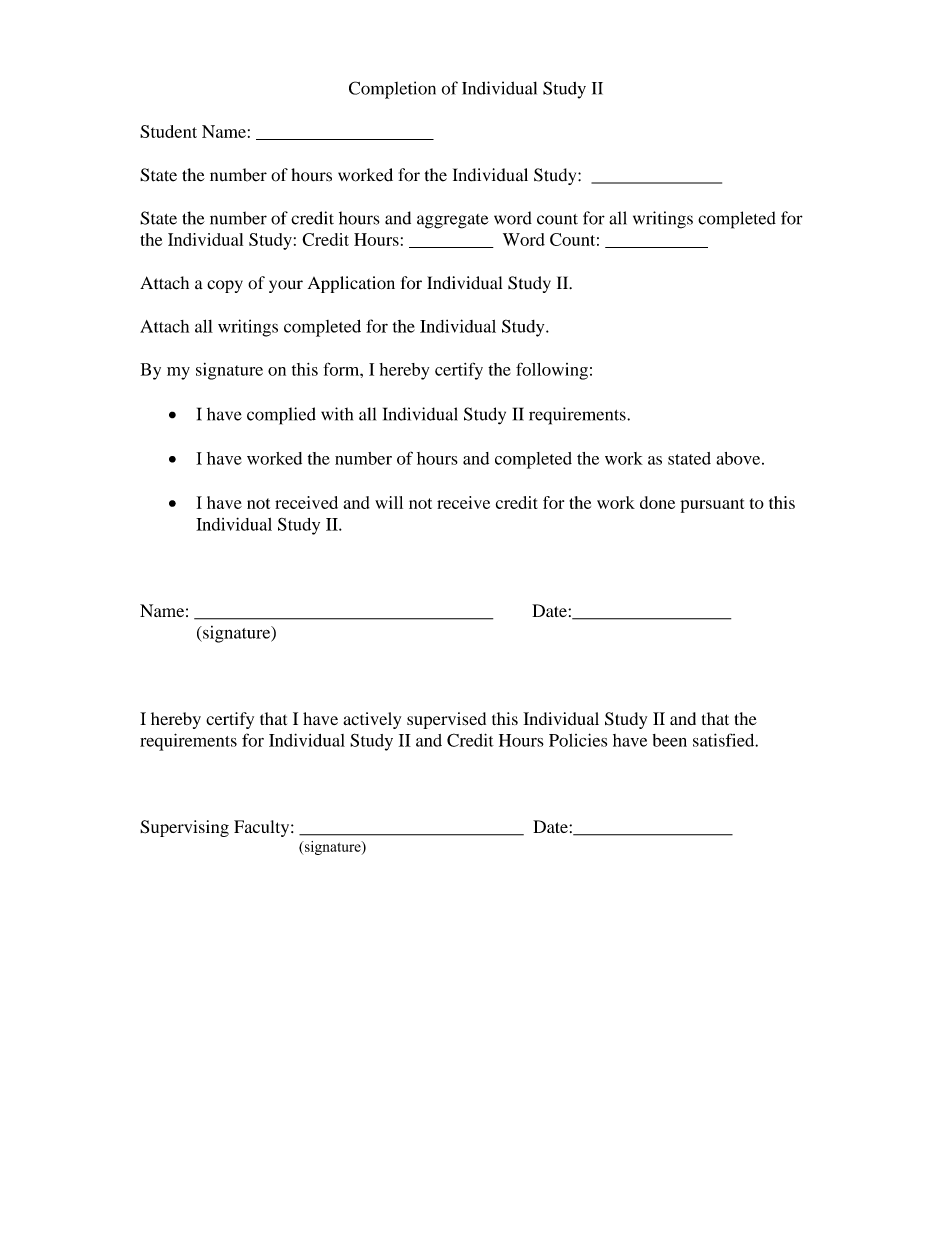  I want to click on Application, so click(351, 284).
